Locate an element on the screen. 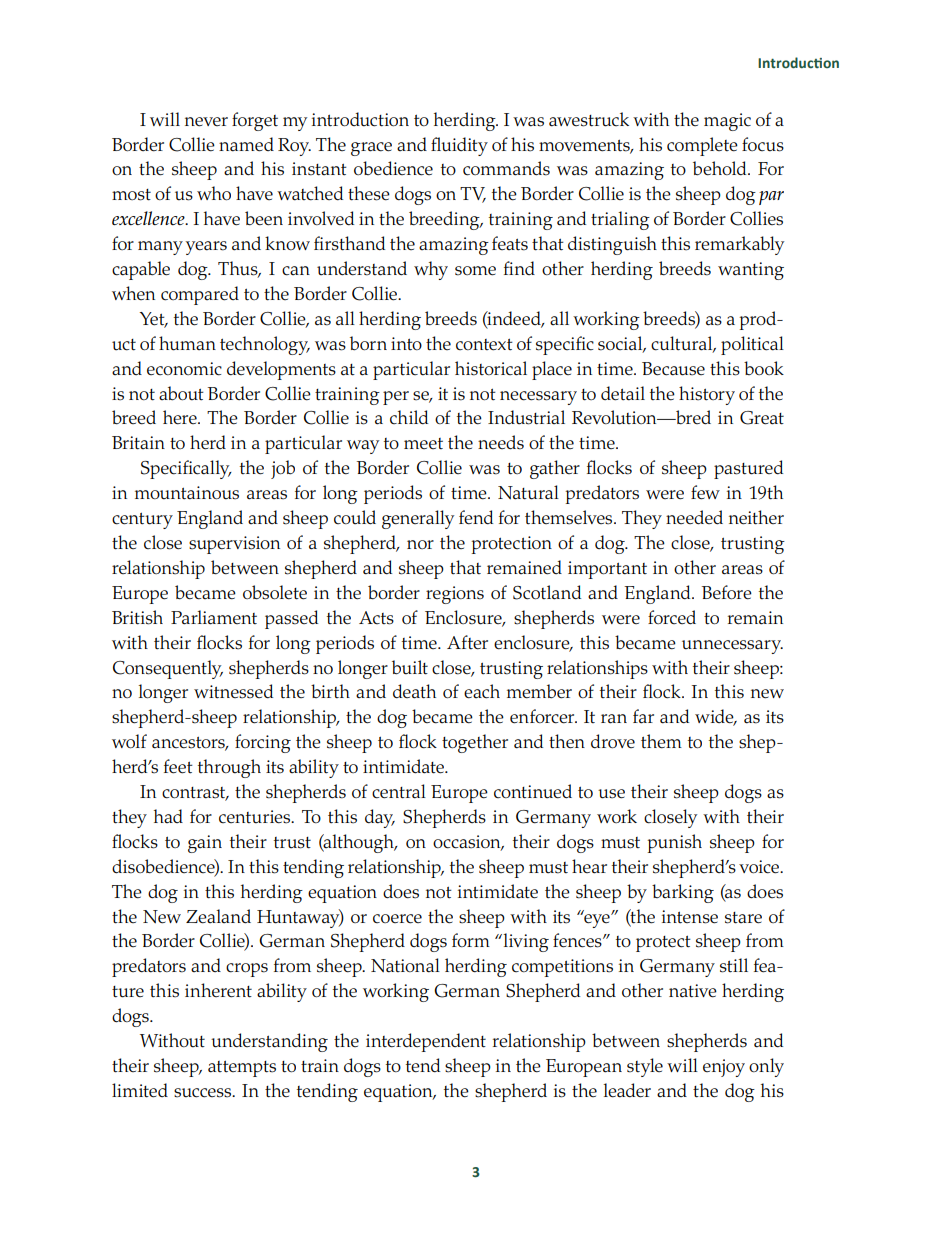 This screenshot has height=1233, width=952. complete is located at coordinates (702, 146).
